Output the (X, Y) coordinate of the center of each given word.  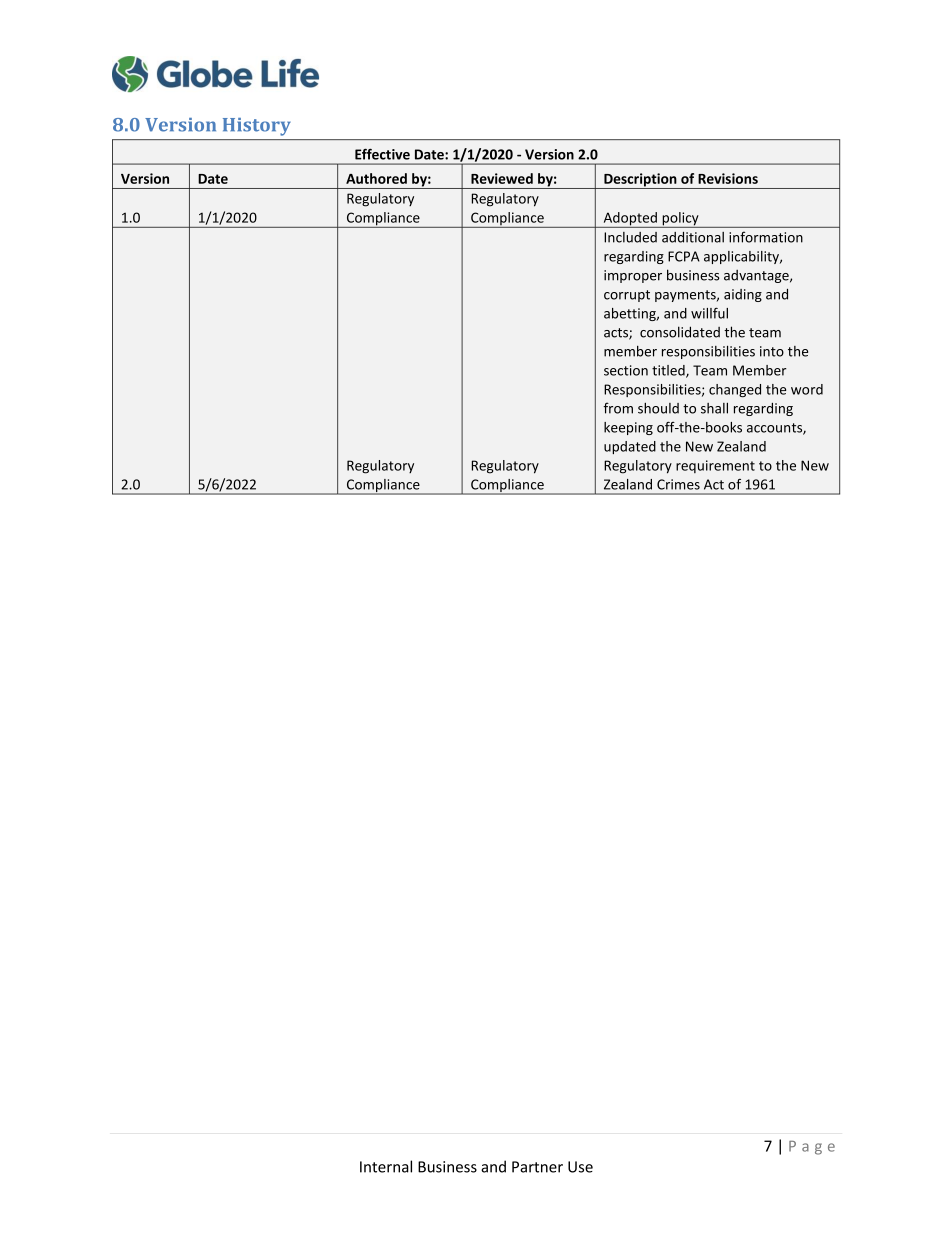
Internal (386, 1166)
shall (714, 408)
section (626, 370)
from (618, 408)
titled (669, 371)
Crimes (678, 484)
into (772, 351)
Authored (376, 178)
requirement (715, 466)
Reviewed (502, 178)
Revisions (728, 178)
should (658, 408)
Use (580, 1167)
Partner (537, 1167)
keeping (628, 428)
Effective (382, 154)
